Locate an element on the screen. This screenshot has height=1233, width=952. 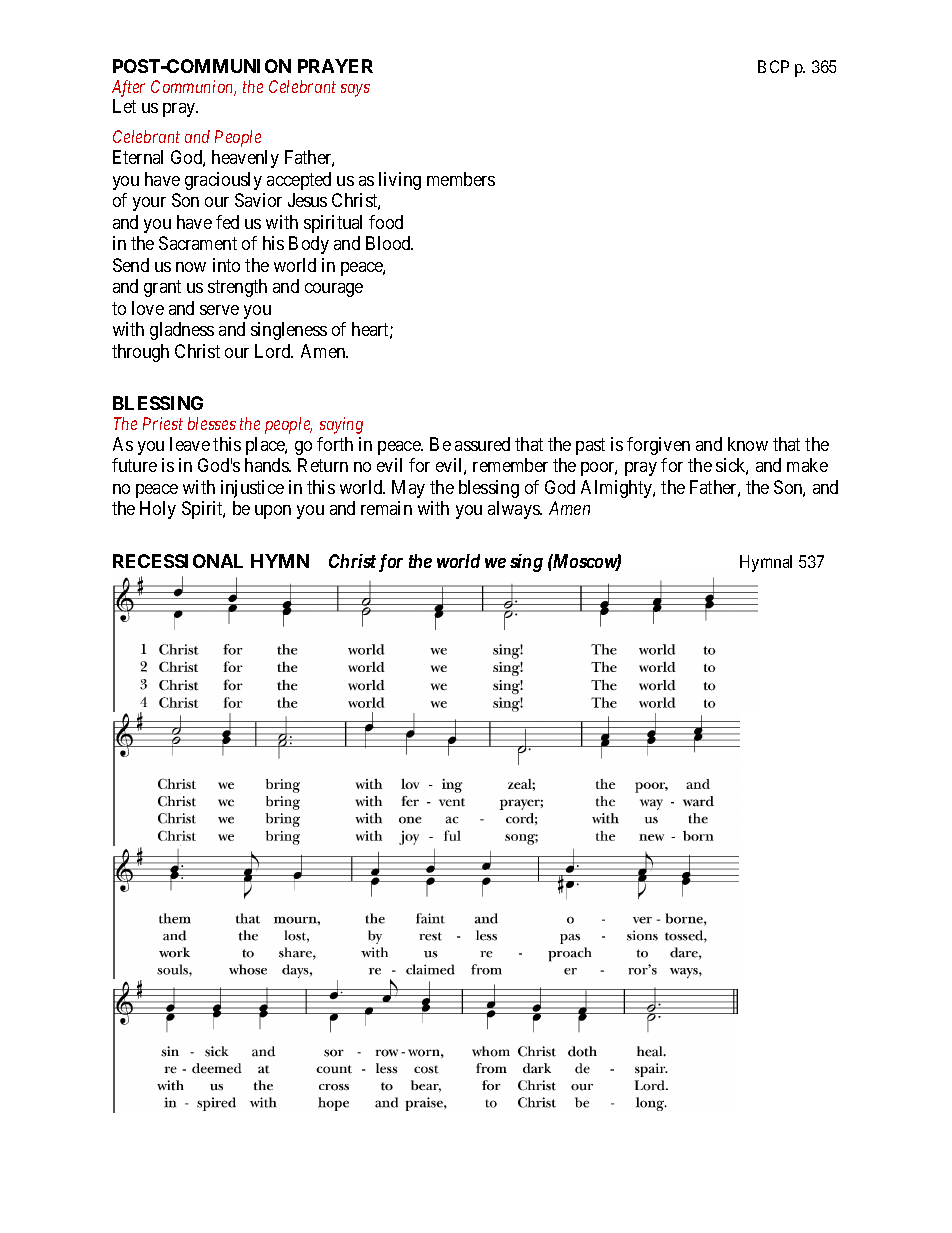
BCP is located at coordinates (773, 66).
